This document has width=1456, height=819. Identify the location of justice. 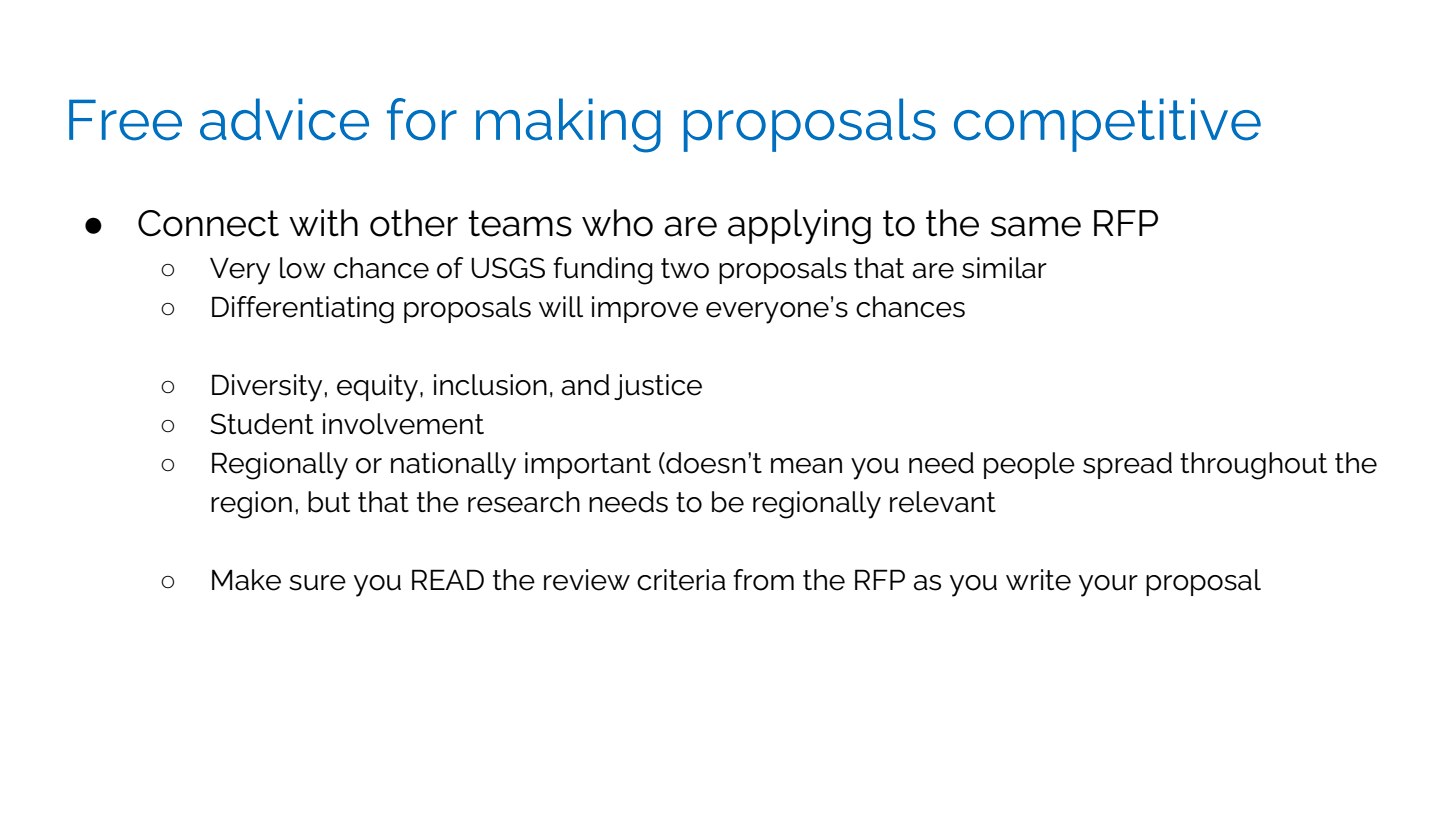
(658, 387).
